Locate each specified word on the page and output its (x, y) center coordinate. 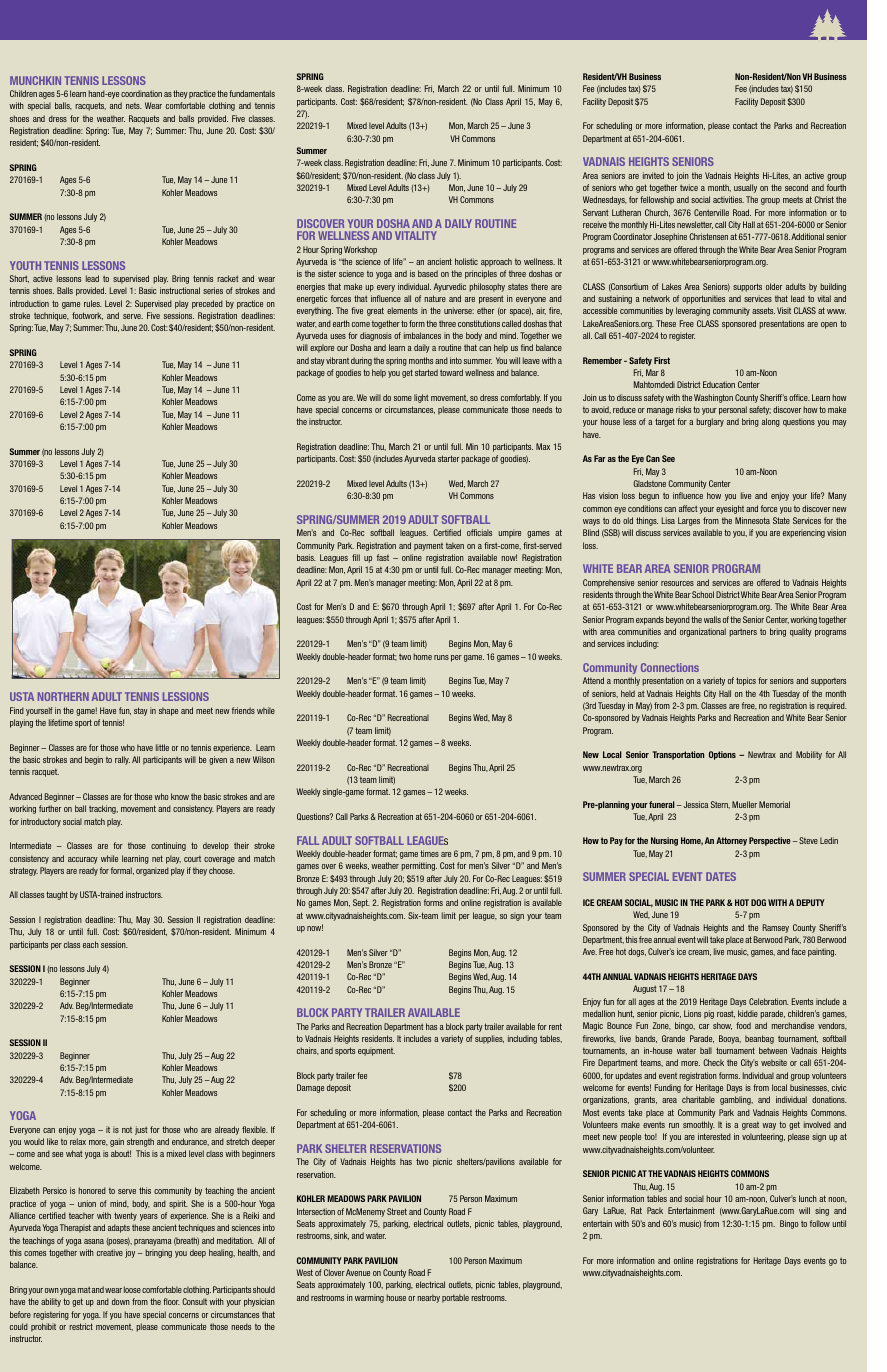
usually (745, 188)
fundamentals (252, 93)
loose (132, 1289)
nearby (428, 1298)
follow (820, 1223)
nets (134, 106)
